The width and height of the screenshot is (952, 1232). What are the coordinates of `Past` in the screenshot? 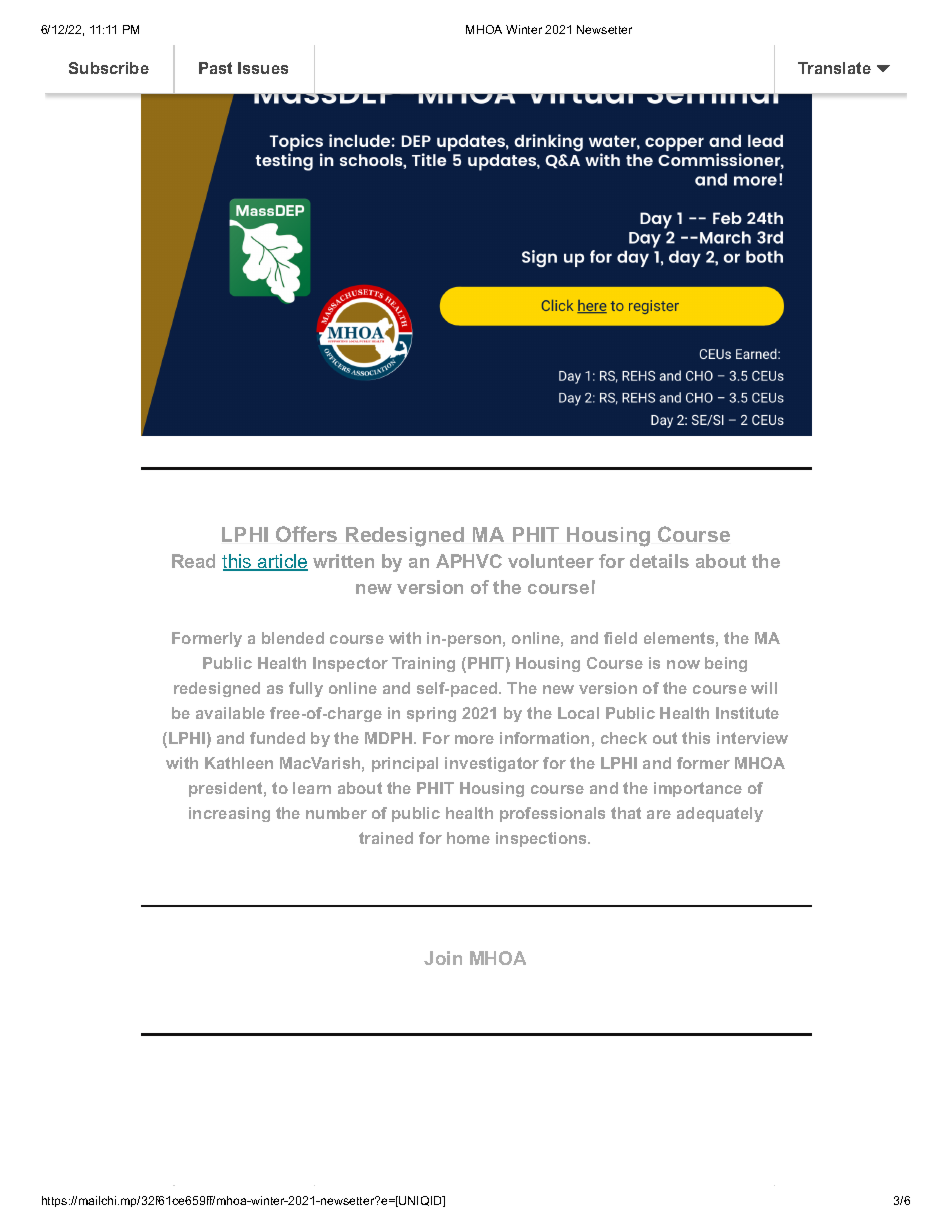 It's located at (215, 68).
